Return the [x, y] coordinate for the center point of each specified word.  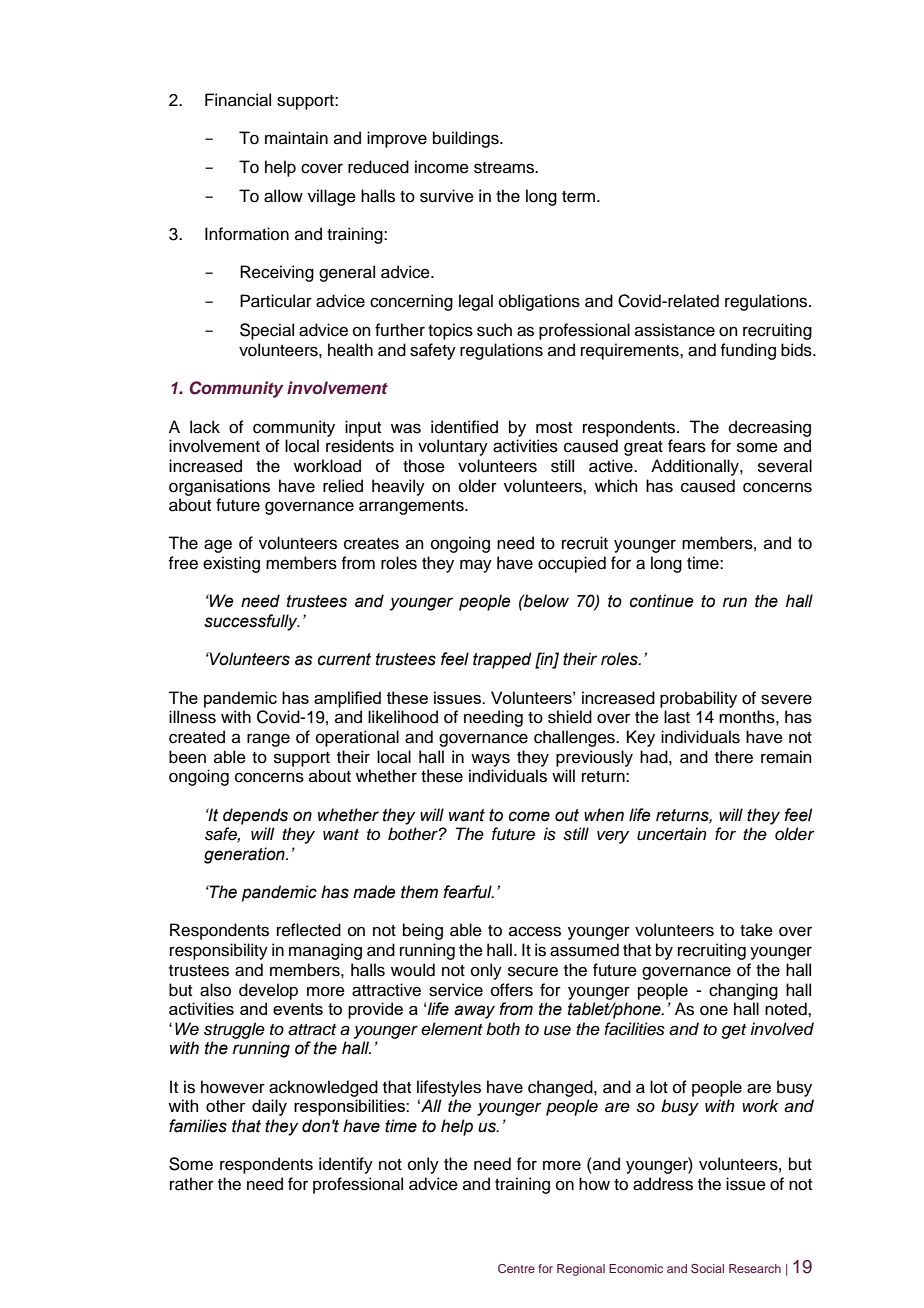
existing [231, 564]
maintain [296, 138]
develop [268, 991]
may [476, 566]
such [494, 330]
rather [192, 1184]
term [580, 197]
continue [662, 601]
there [734, 757]
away [474, 1012]
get [733, 1031]
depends [255, 816]
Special [267, 331]
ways [490, 760]
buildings [467, 139]
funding [748, 351]
